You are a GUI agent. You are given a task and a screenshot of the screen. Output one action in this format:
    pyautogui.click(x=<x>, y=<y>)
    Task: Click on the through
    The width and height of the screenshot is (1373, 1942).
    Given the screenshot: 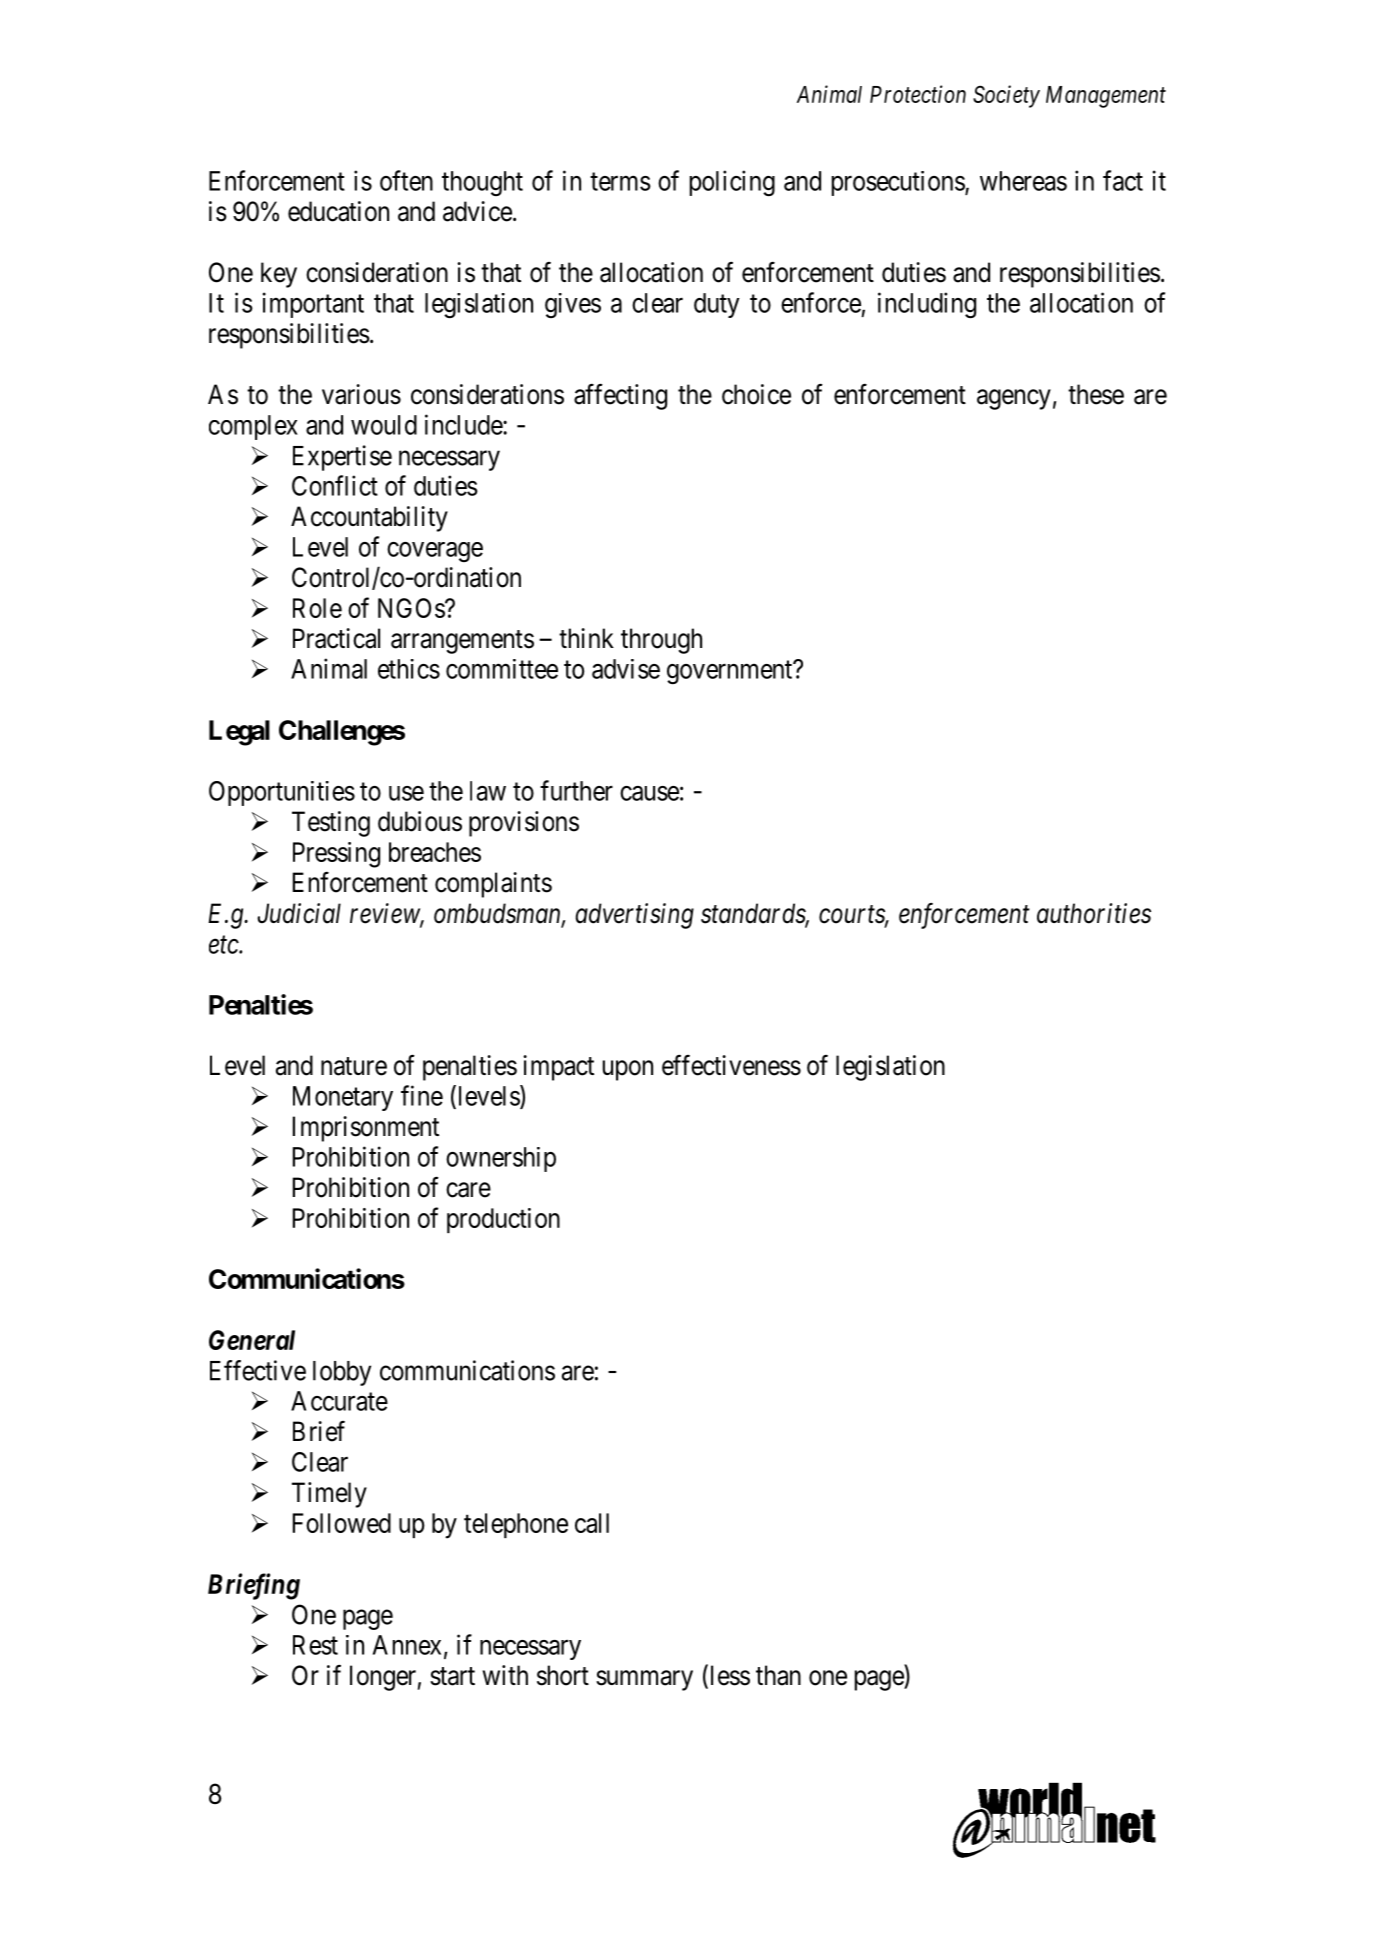 What is the action you would take?
    pyautogui.click(x=661, y=641)
